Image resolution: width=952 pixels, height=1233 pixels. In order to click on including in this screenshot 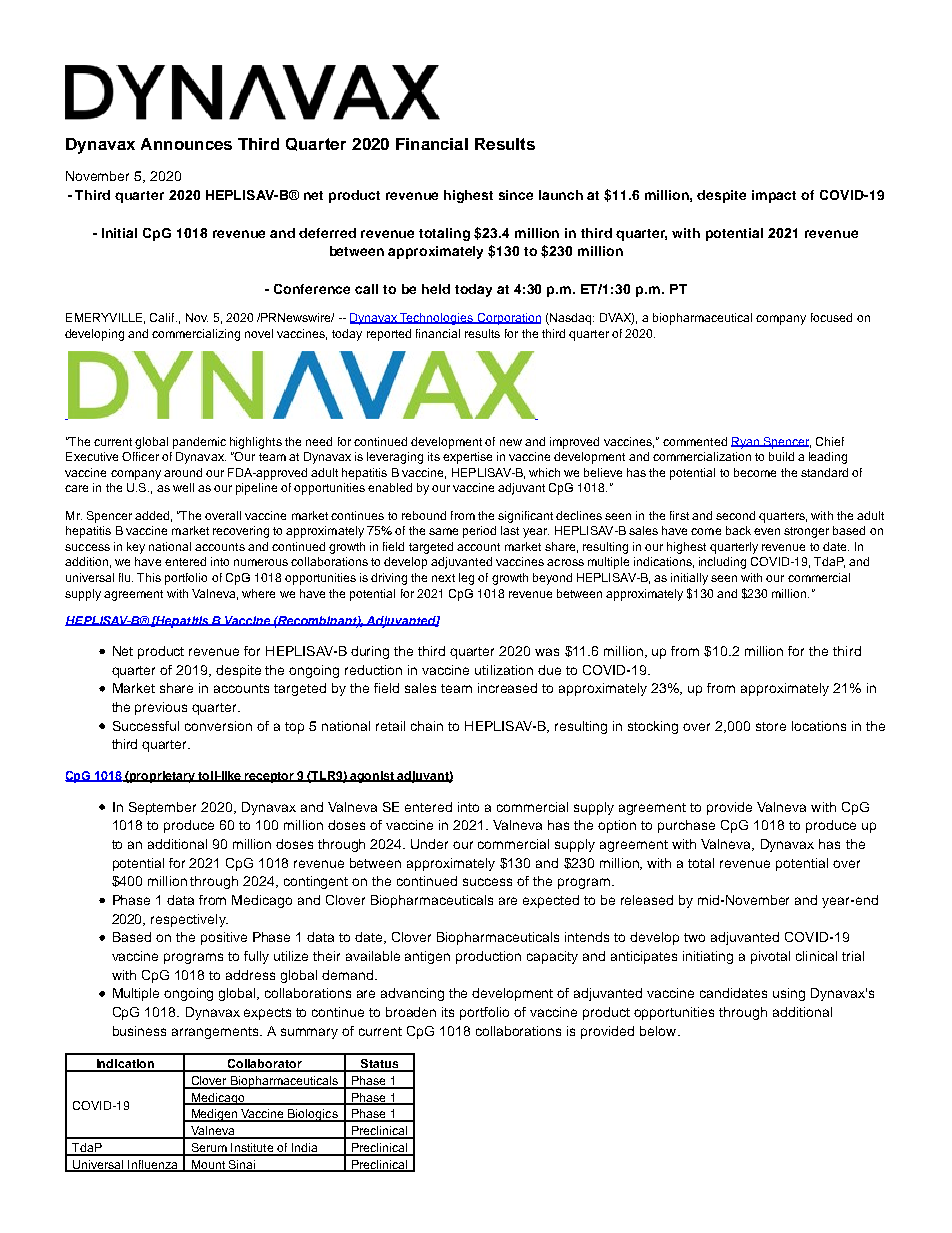, I will do `click(722, 563)`.
